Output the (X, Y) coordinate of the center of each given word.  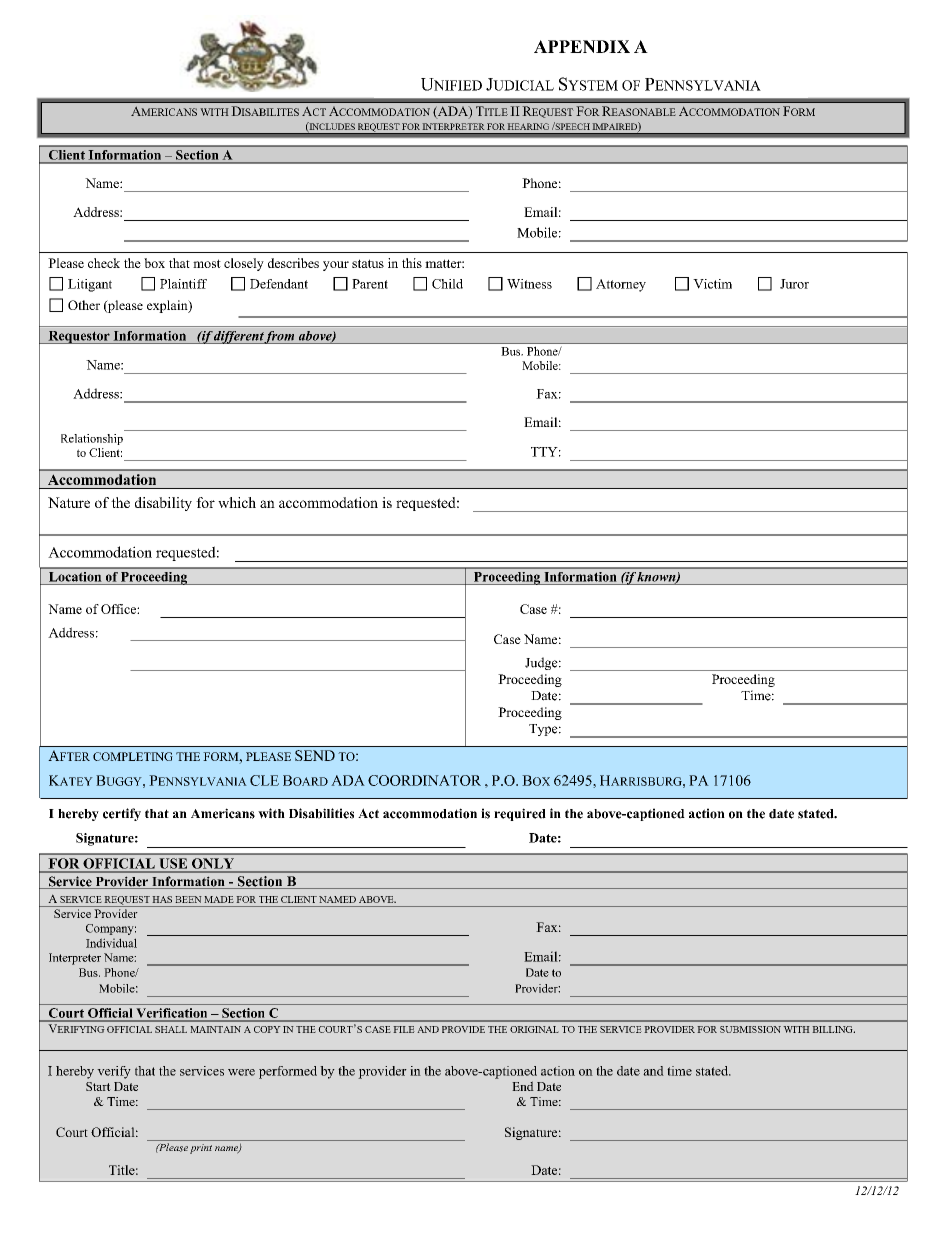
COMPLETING (133, 756)
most (207, 263)
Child (447, 284)
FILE (404, 1029)
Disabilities (321, 813)
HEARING (528, 126)
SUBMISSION (750, 1029)
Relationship (92, 439)
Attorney (621, 285)
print (201, 1149)
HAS (162, 899)
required (520, 814)
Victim (712, 284)
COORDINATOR (424, 780)
